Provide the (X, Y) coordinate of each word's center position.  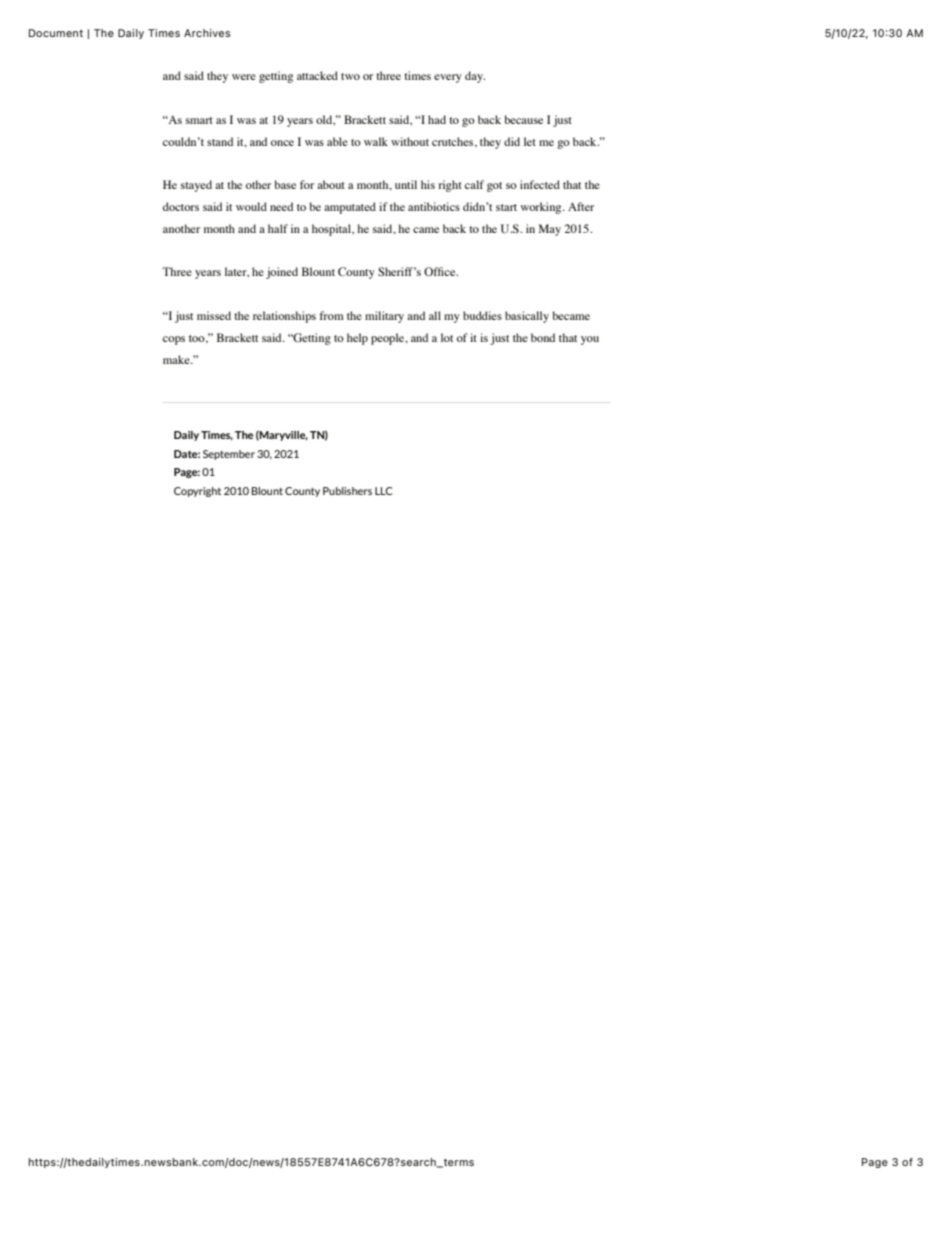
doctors (181, 206)
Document (56, 33)
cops (174, 340)
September (229, 455)
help (357, 339)
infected (540, 184)
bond (543, 337)
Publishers (347, 491)
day (475, 77)
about (331, 184)
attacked (317, 75)
